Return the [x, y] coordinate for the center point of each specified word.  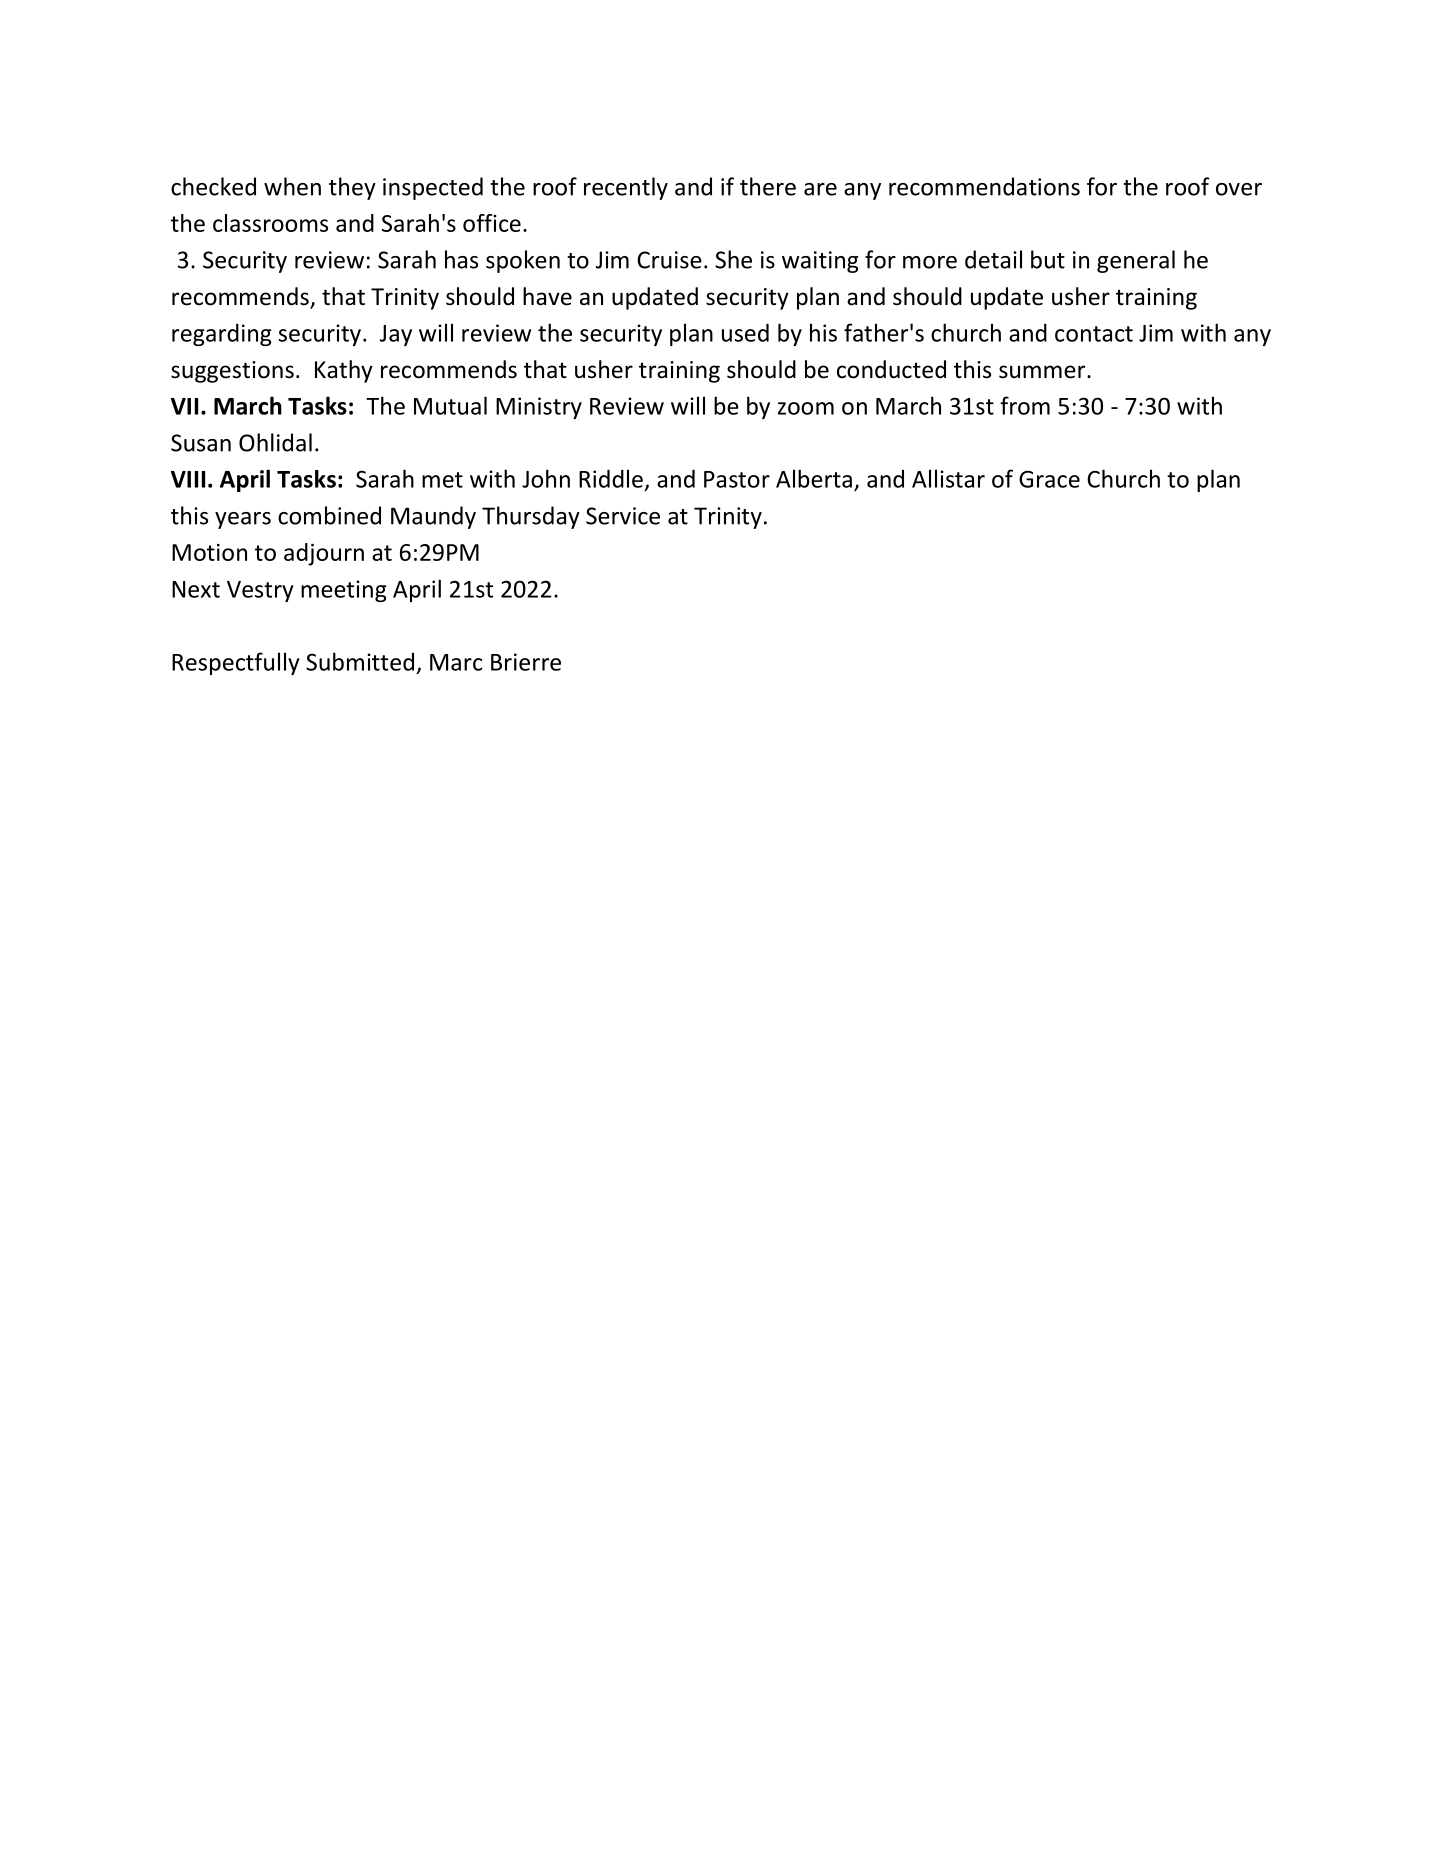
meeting [344, 591]
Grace [1049, 479]
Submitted [360, 661]
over [1239, 189]
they [352, 188]
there [768, 186]
